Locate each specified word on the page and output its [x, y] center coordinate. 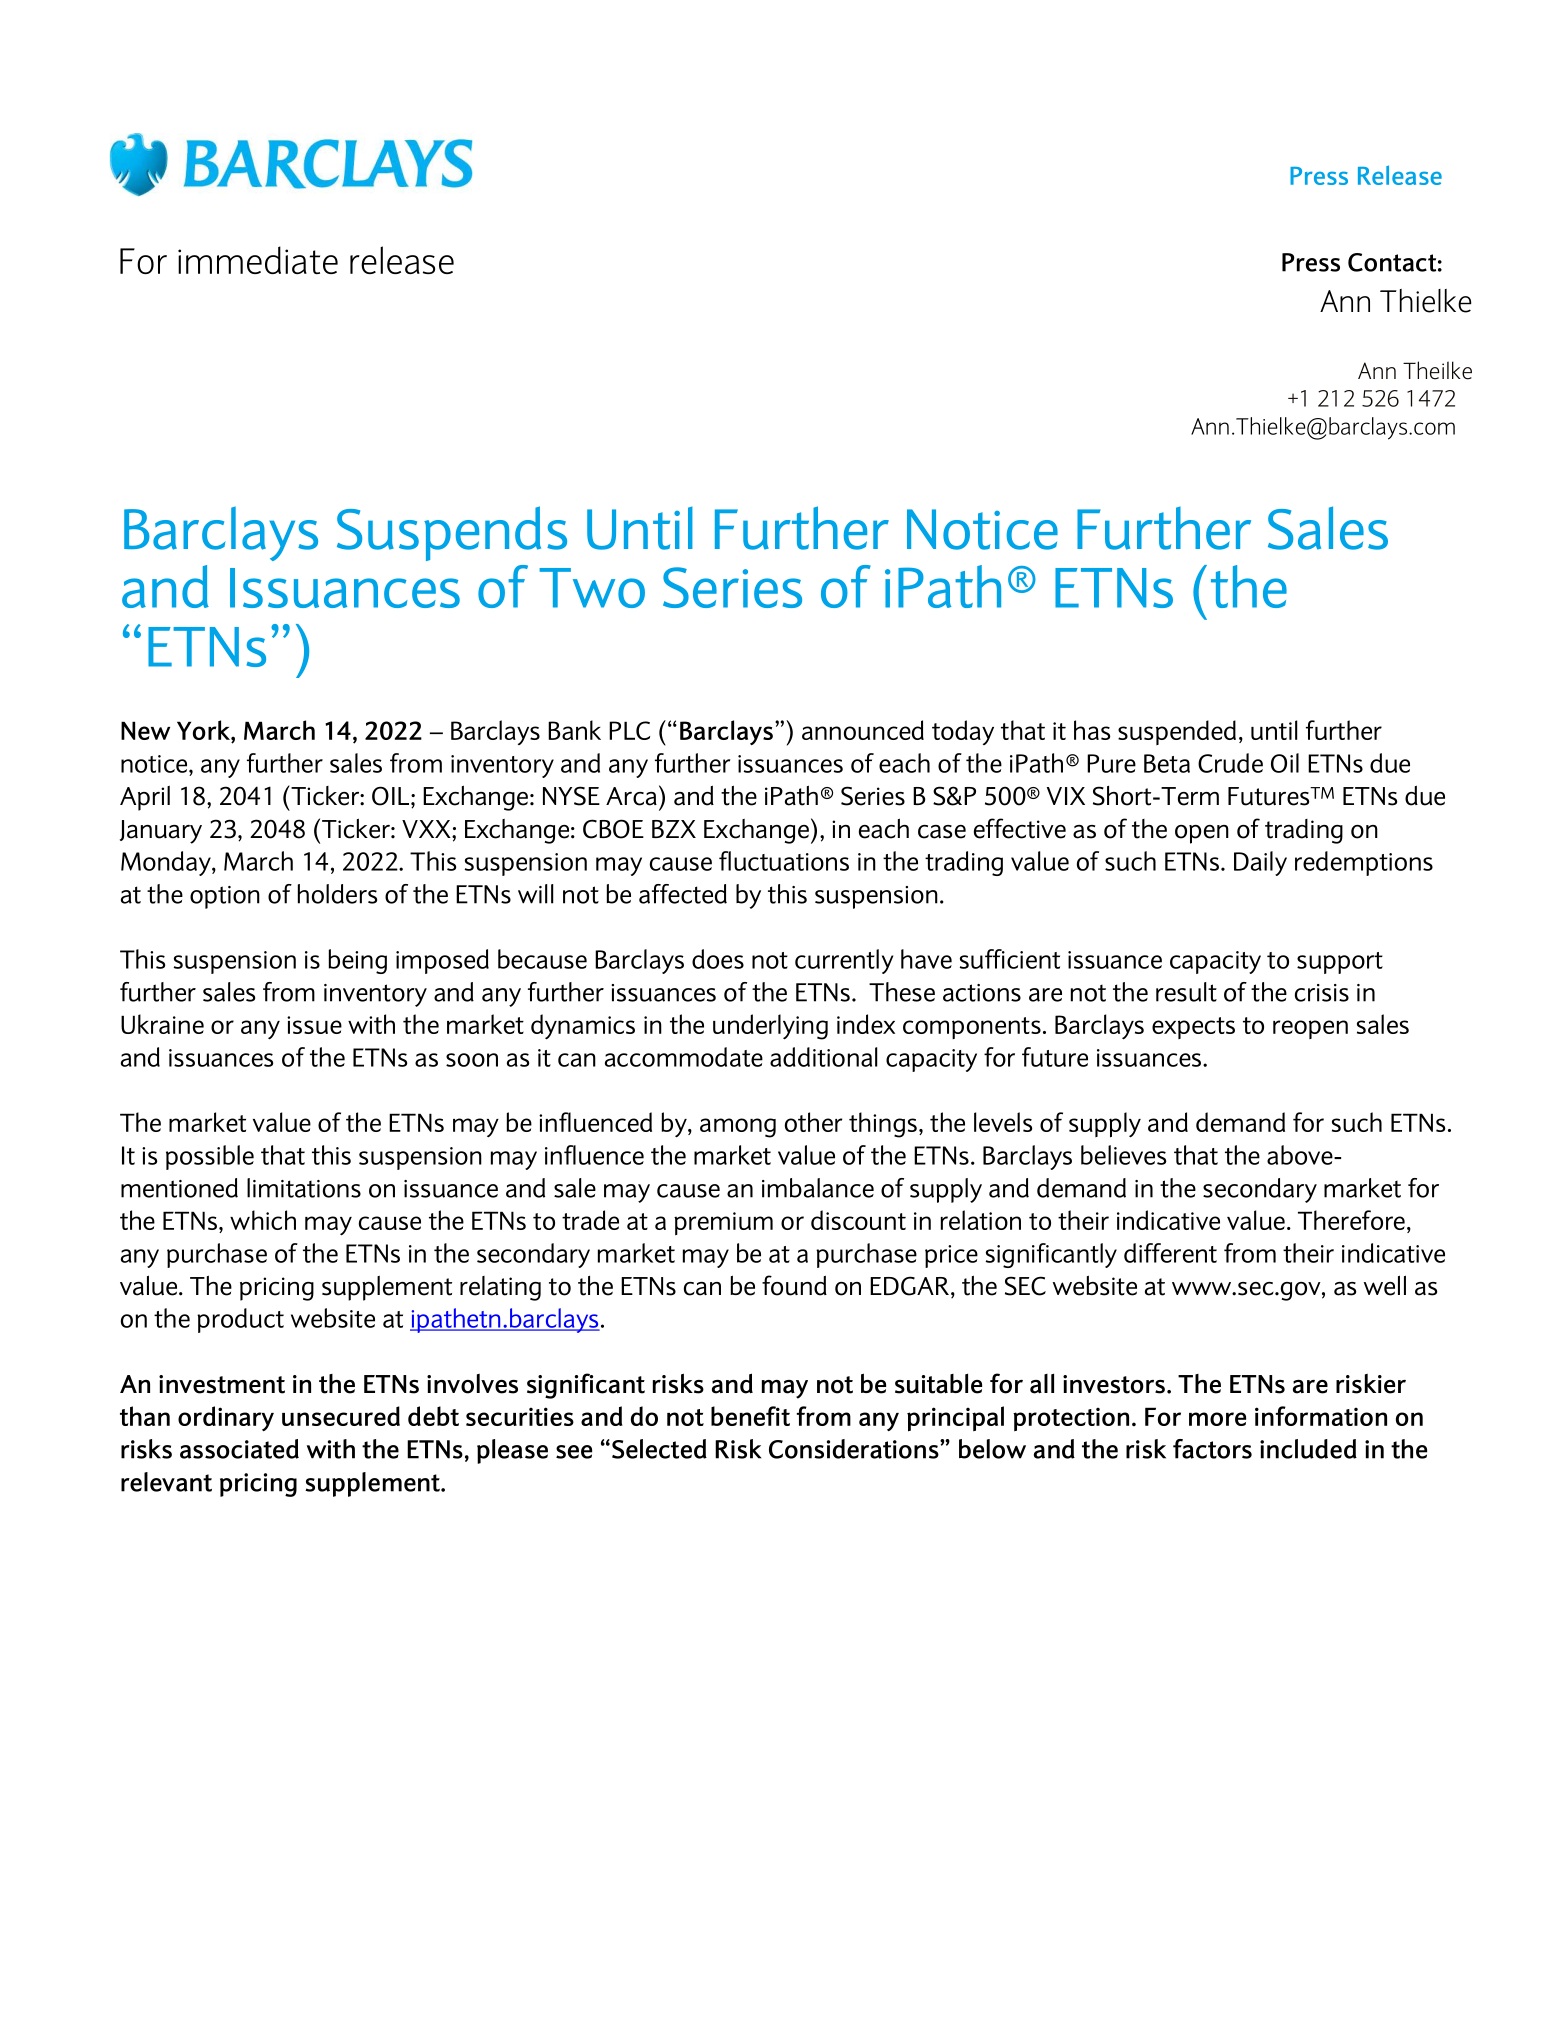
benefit [750, 1416]
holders [337, 894]
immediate [258, 260]
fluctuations [784, 861]
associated [239, 1449]
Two [592, 588]
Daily [1260, 863]
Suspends [452, 533]
